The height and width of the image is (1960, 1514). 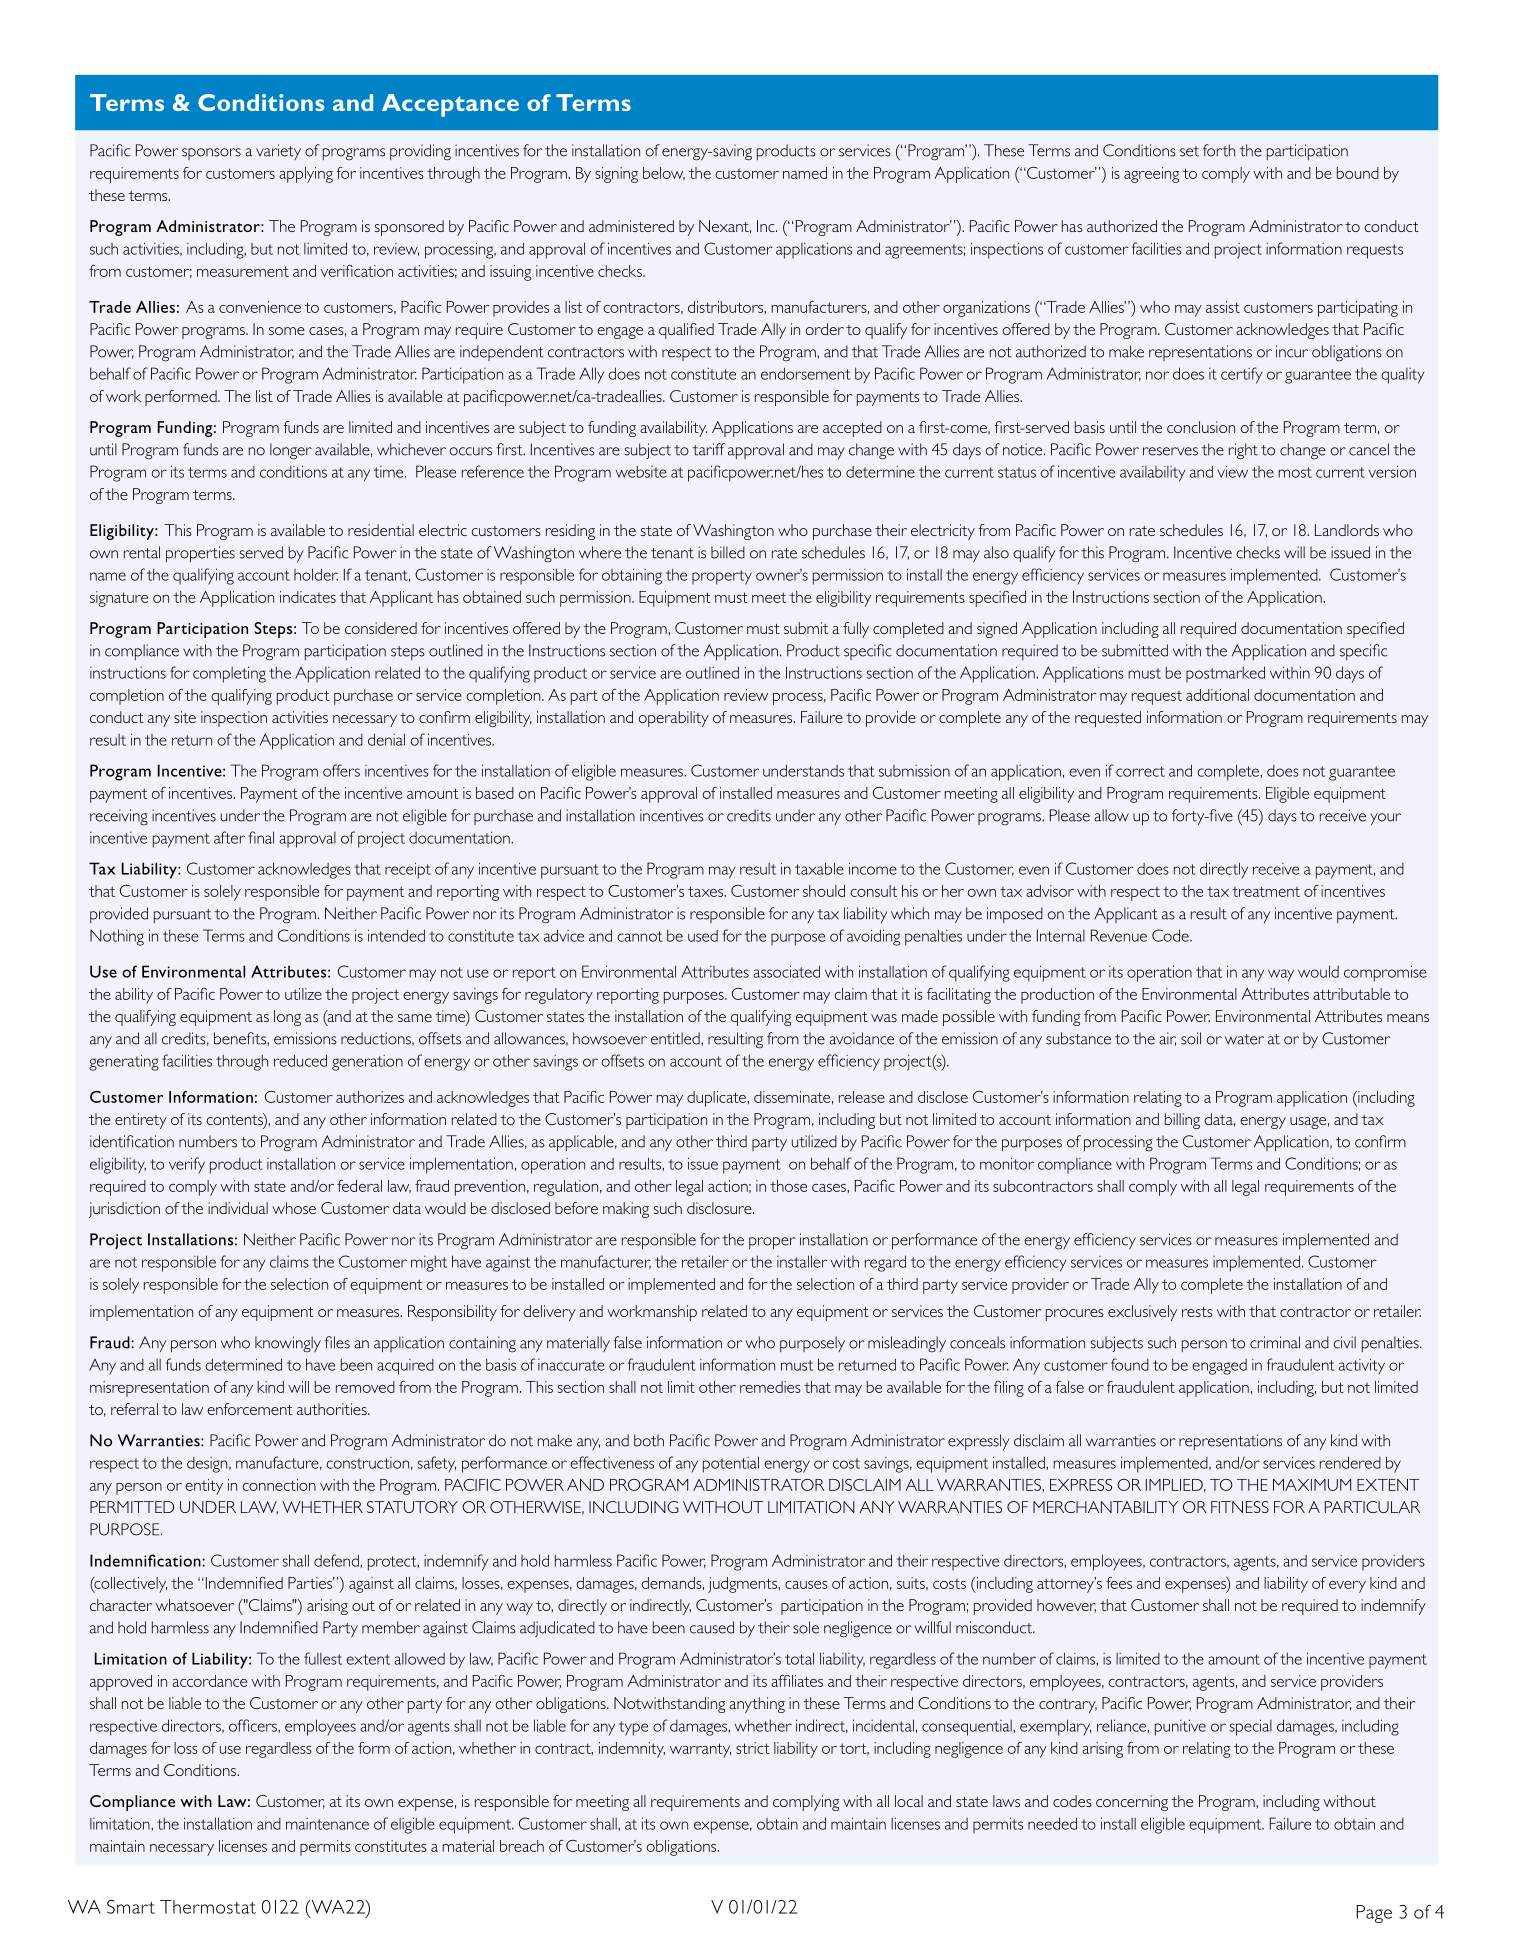 What do you see at coordinates (753, 1748) in the image?
I see `strict` at bounding box center [753, 1748].
